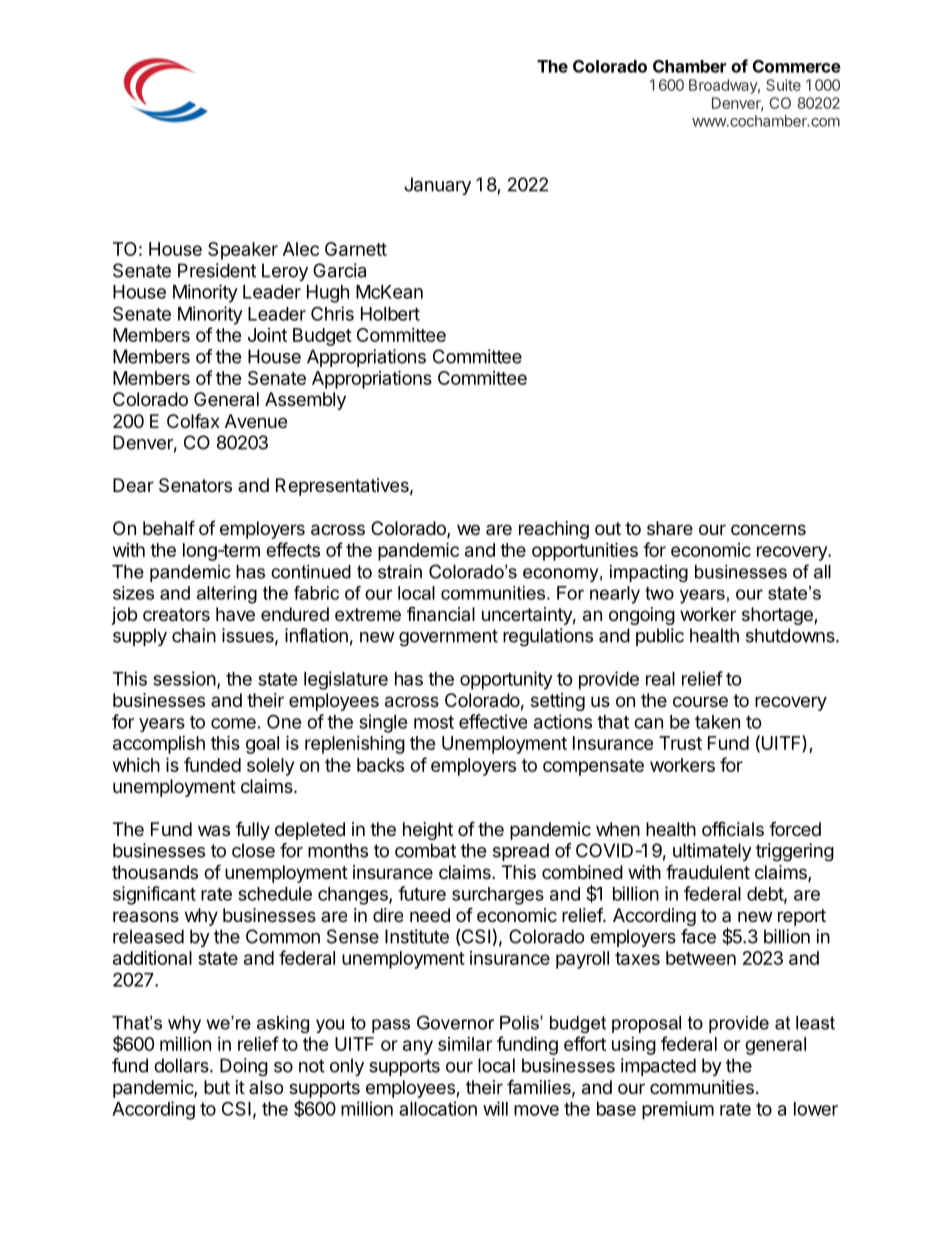 The width and height of the image is (952, 1233). I want to click on shortage, so click(778, 616).
